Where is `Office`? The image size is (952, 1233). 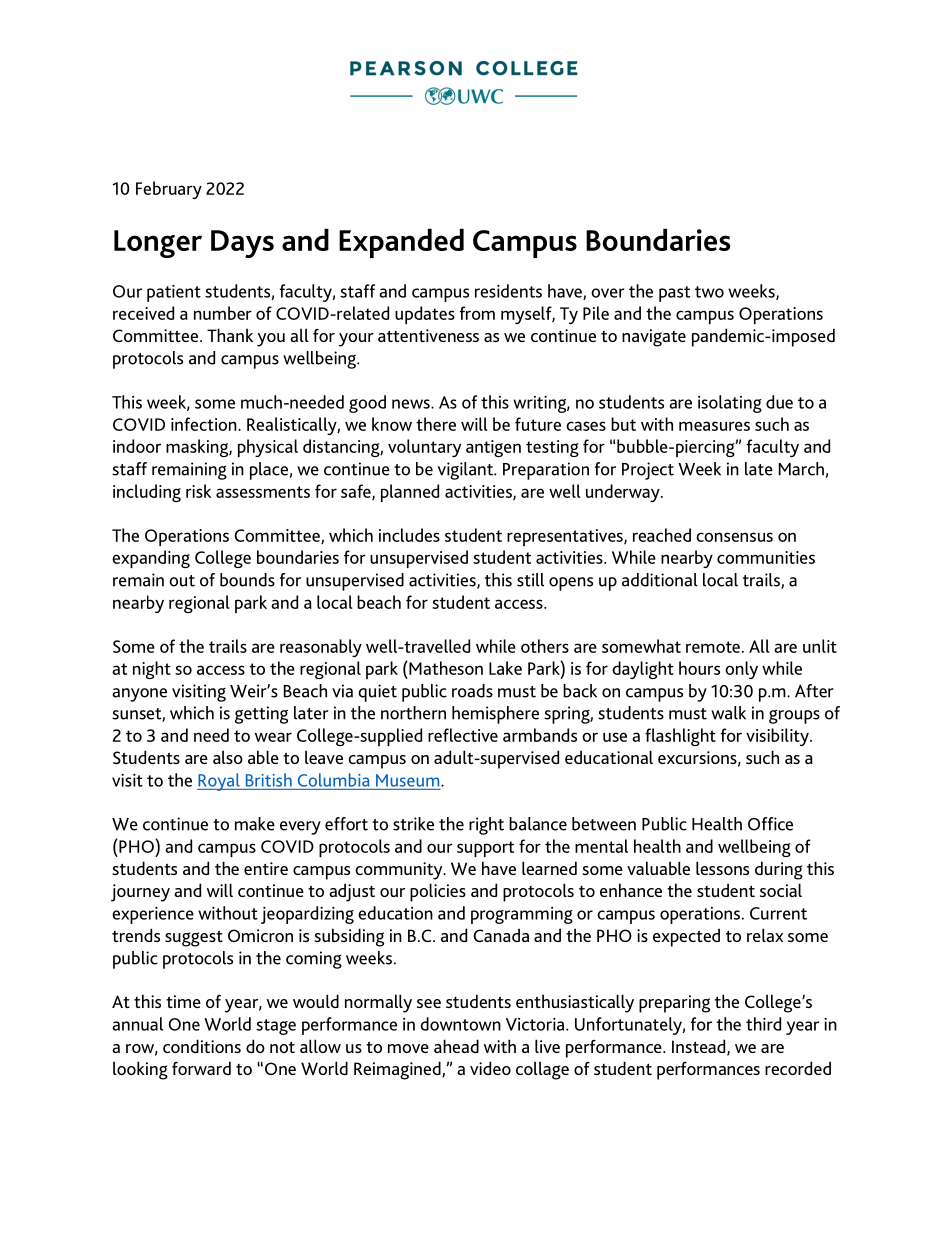
Office is located at coordinates (770, 824).
